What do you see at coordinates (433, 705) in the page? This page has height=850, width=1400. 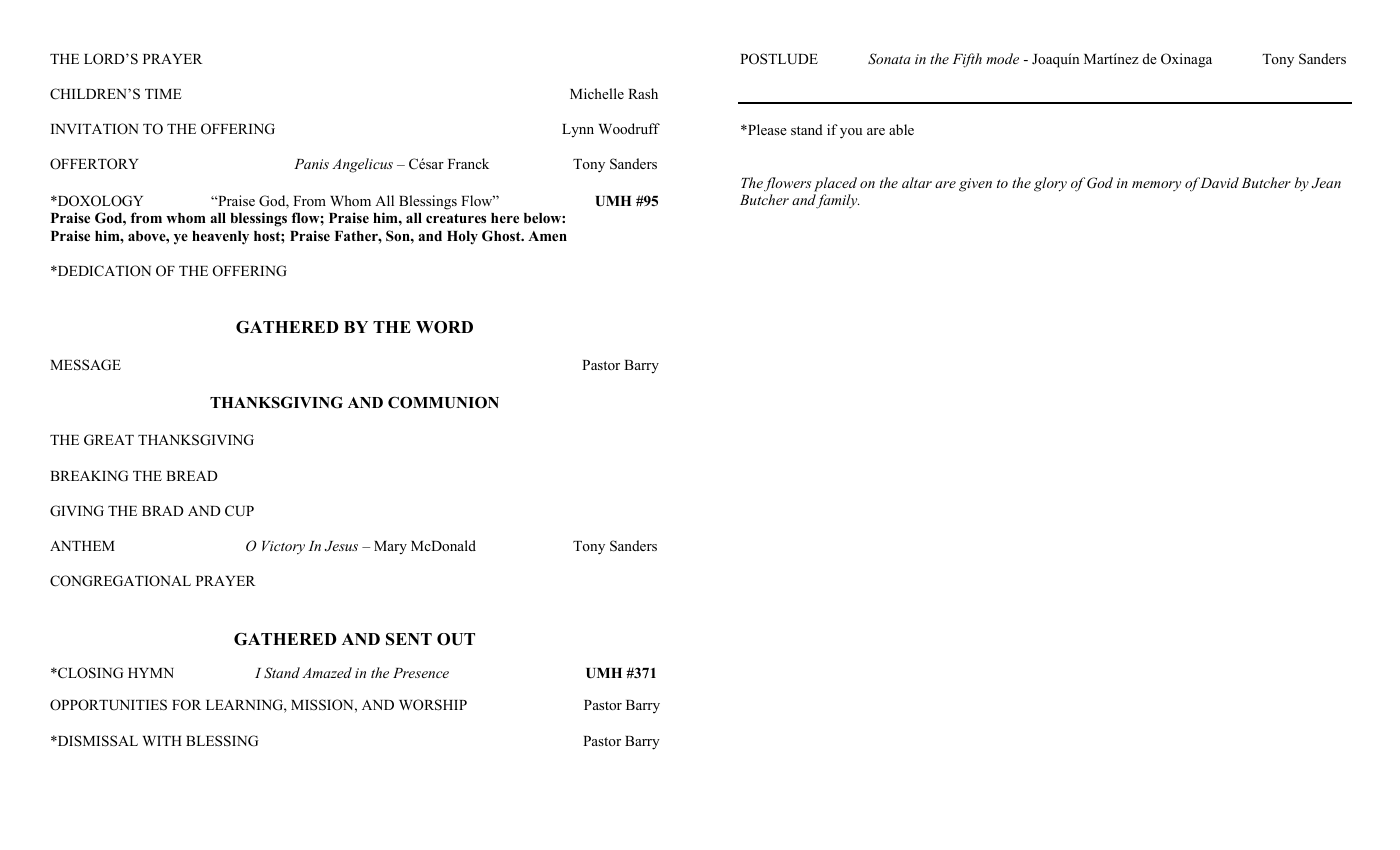 I see `WORSHIP` at bounding box center [433, 705].
